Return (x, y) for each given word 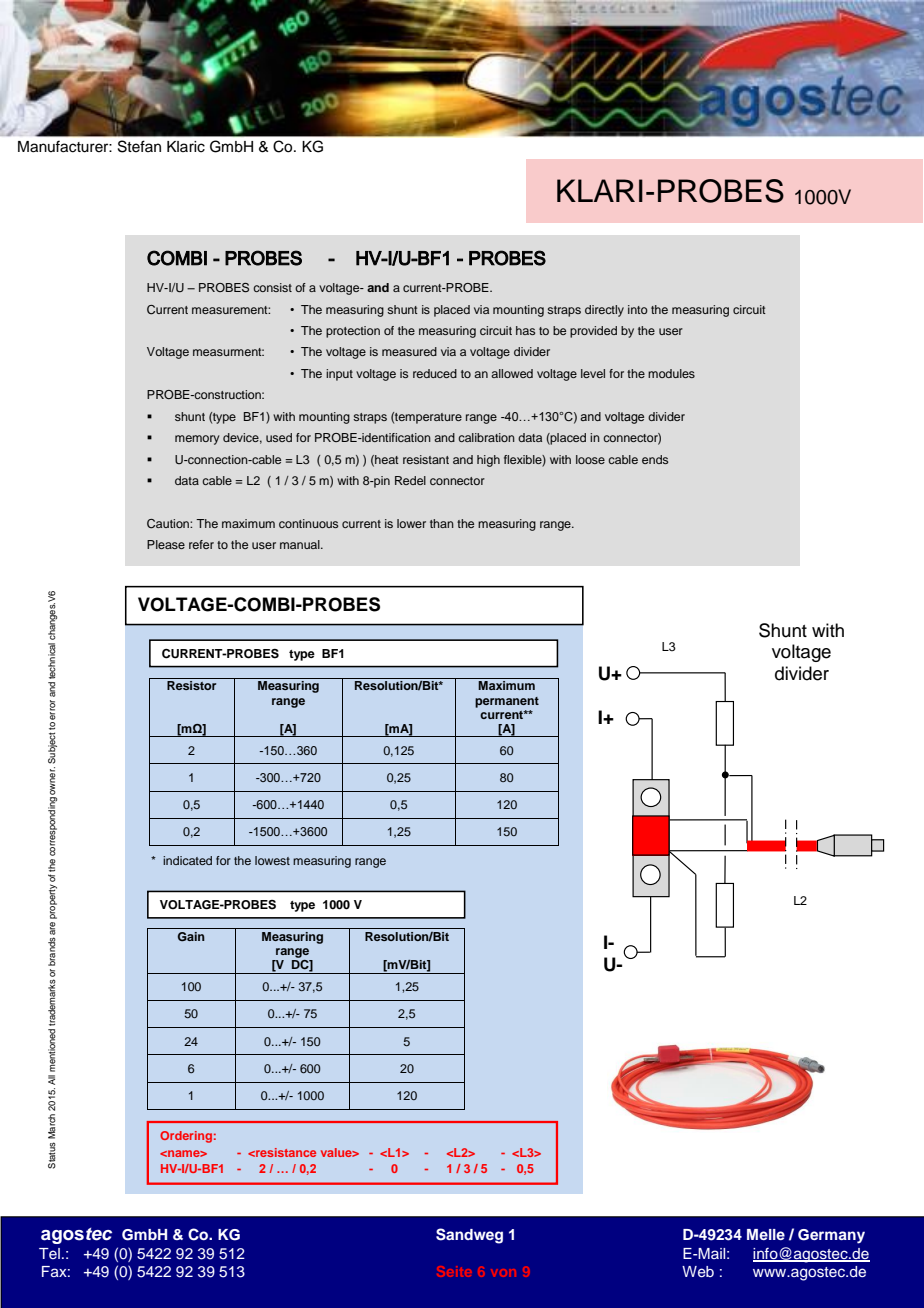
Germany (831, 1236)
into (638, 309)
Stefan (139, 146)
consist (272, 287)
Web (698, 1271)
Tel (49, 1253)
